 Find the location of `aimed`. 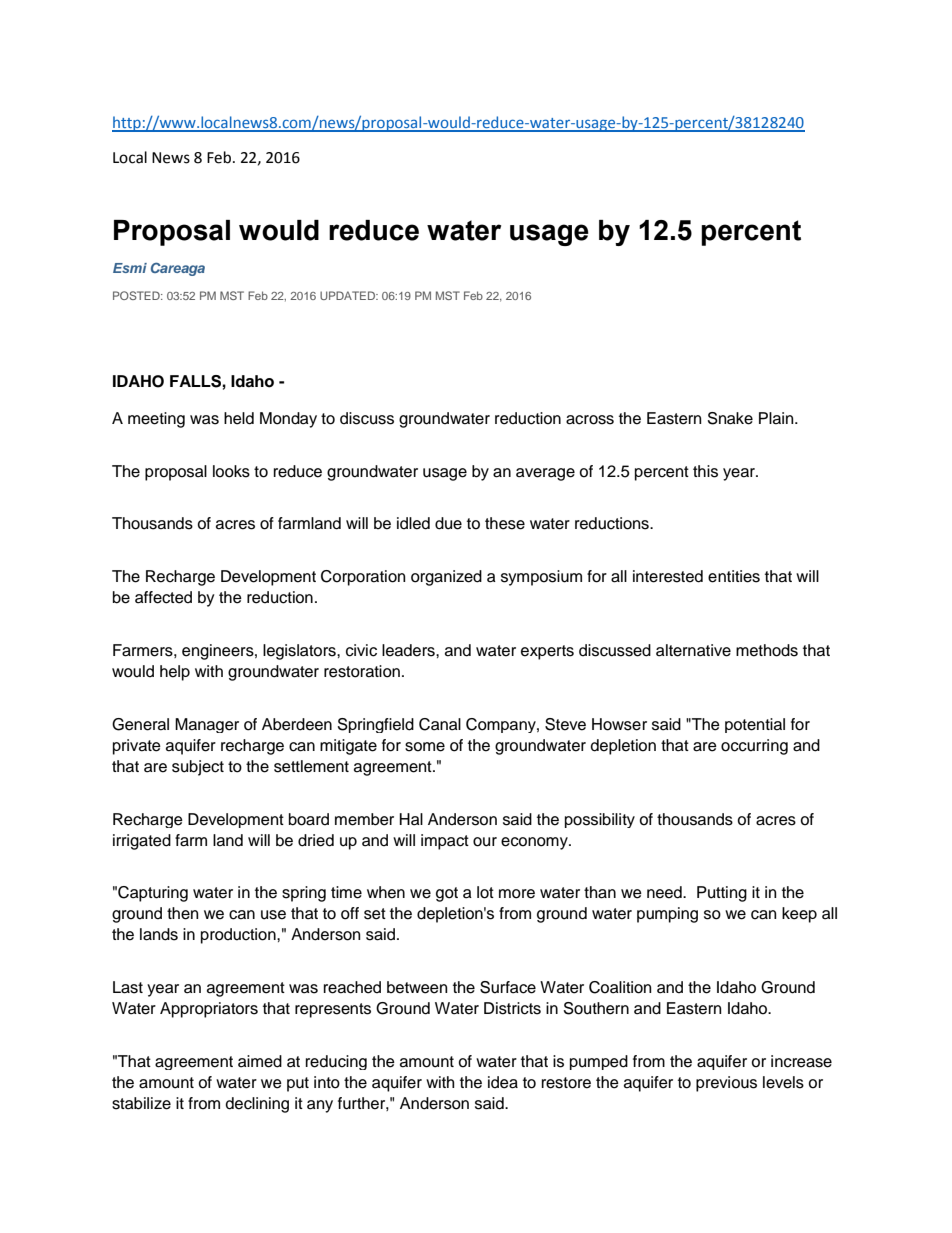

aimed is located at coordinates (260, 1061).
